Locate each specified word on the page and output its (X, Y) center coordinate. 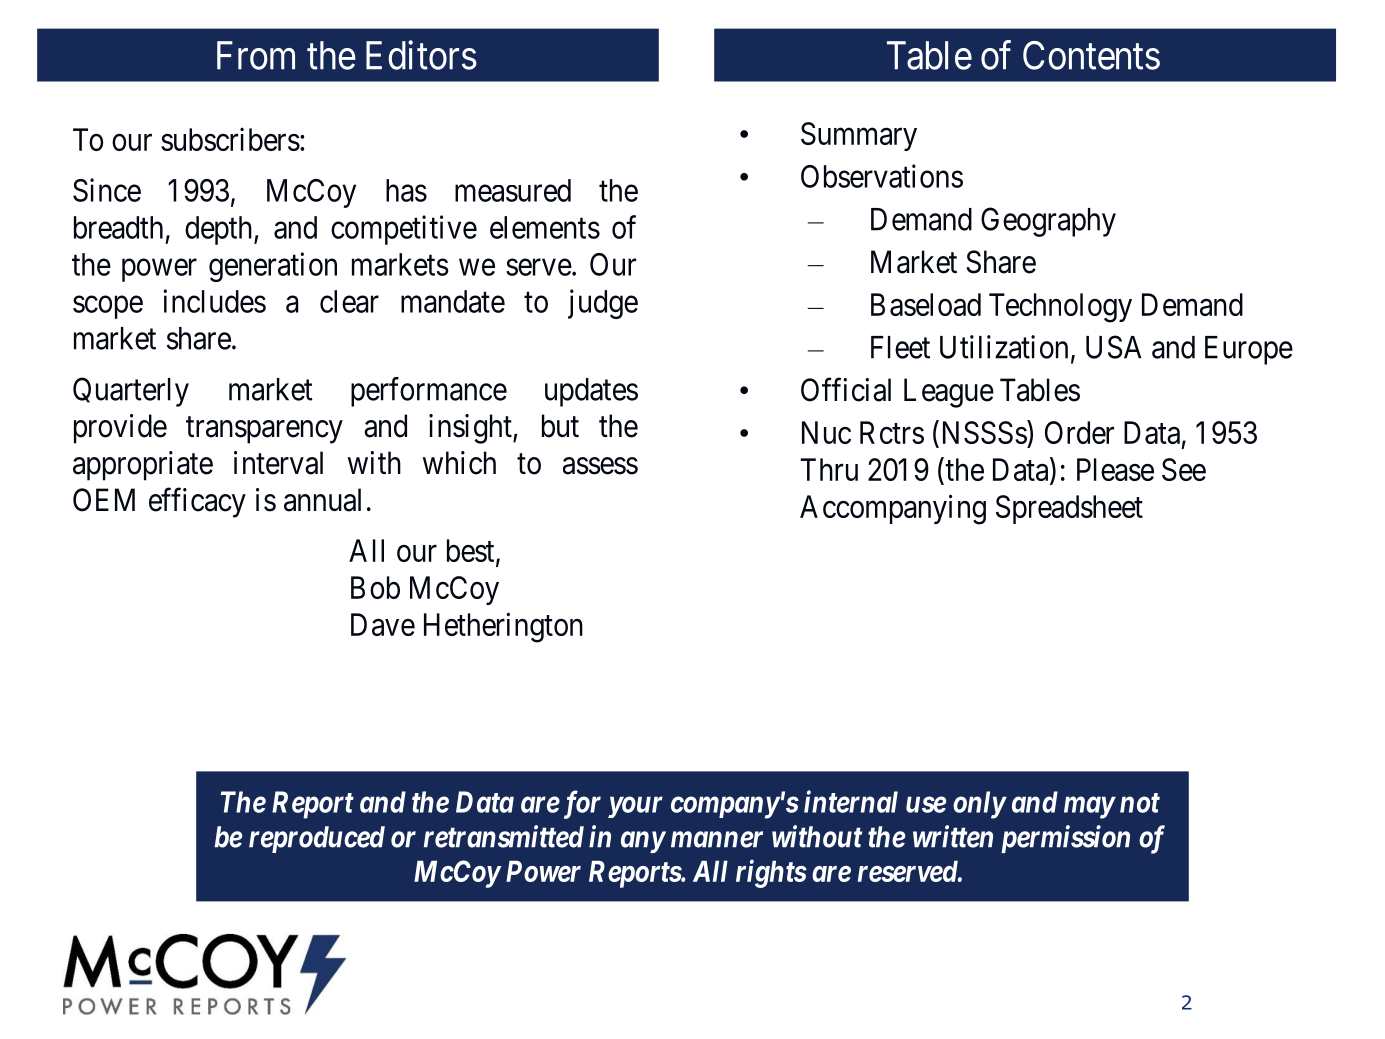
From (256, 55)
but (560, 426)
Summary (859, 136)
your (635, 807)
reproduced (317, 839)
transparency (264, 430)
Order (1079, 432)
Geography (1048, 222)
